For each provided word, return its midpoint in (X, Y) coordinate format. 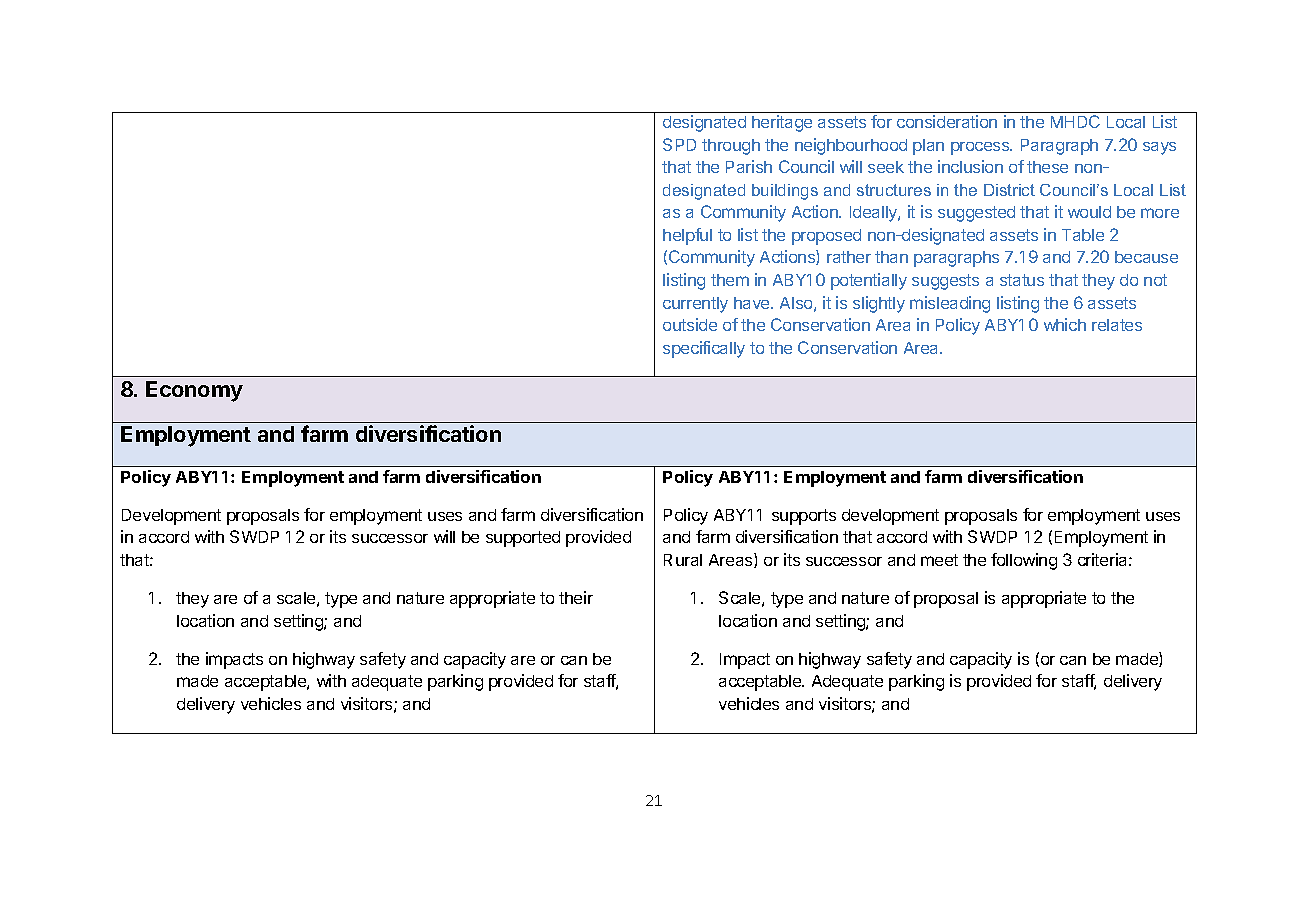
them (730, 280)
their (576, 597)
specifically (704, 349)
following (1024, 561)
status (1022, 280)
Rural (683, 560)
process (981, 148)
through (731, 147)
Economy (194, 391)
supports (804, 517)
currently (695, 305)
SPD (679, 144)
